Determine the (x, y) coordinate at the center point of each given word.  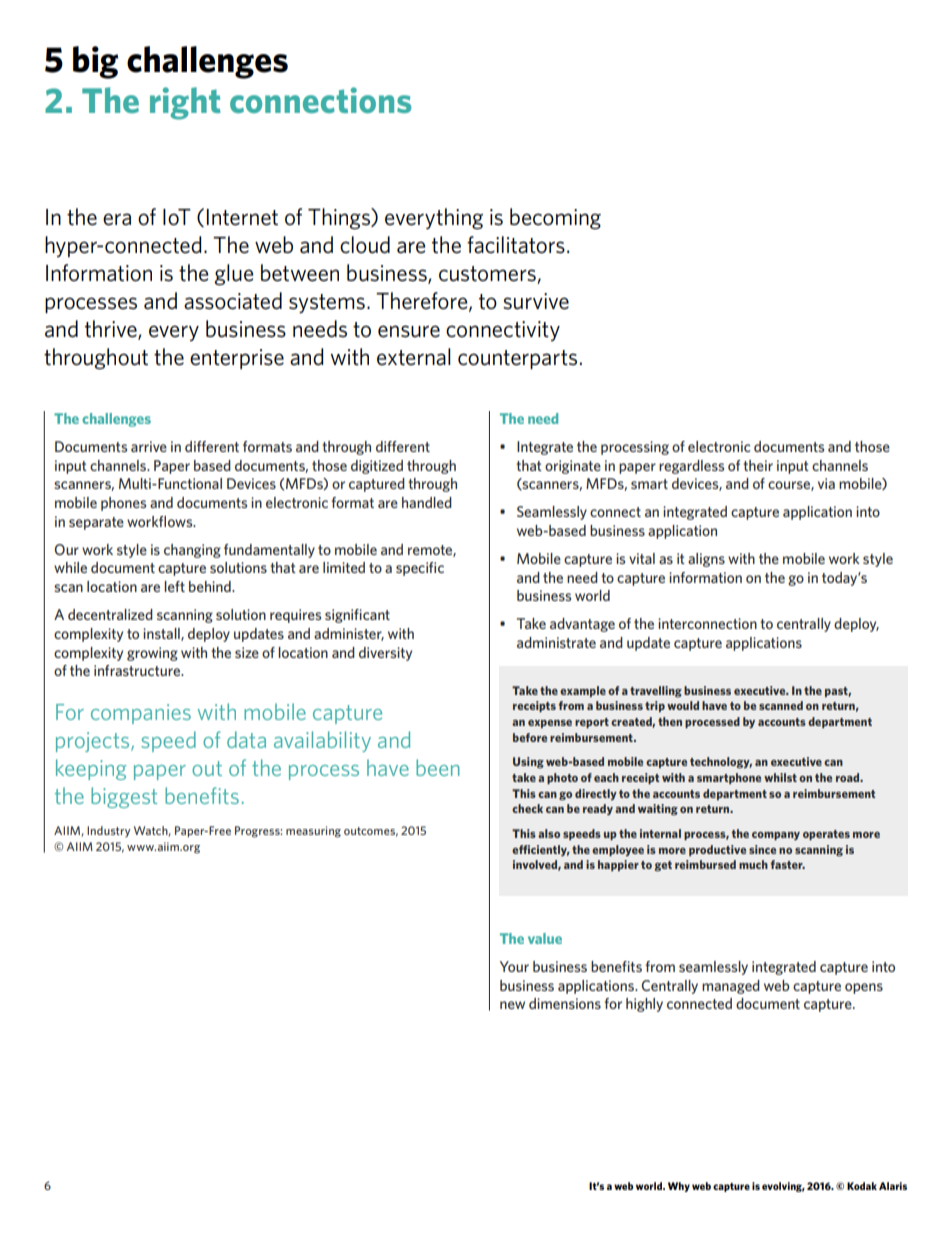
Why (679, 1187)
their (758, 465)
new (512, 1005)
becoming (555, 219)
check (527, 808)
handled (427, 502)
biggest (124, 797)
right (185, 103)
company (776, 836)
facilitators (516, 245)
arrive (149, 446)
